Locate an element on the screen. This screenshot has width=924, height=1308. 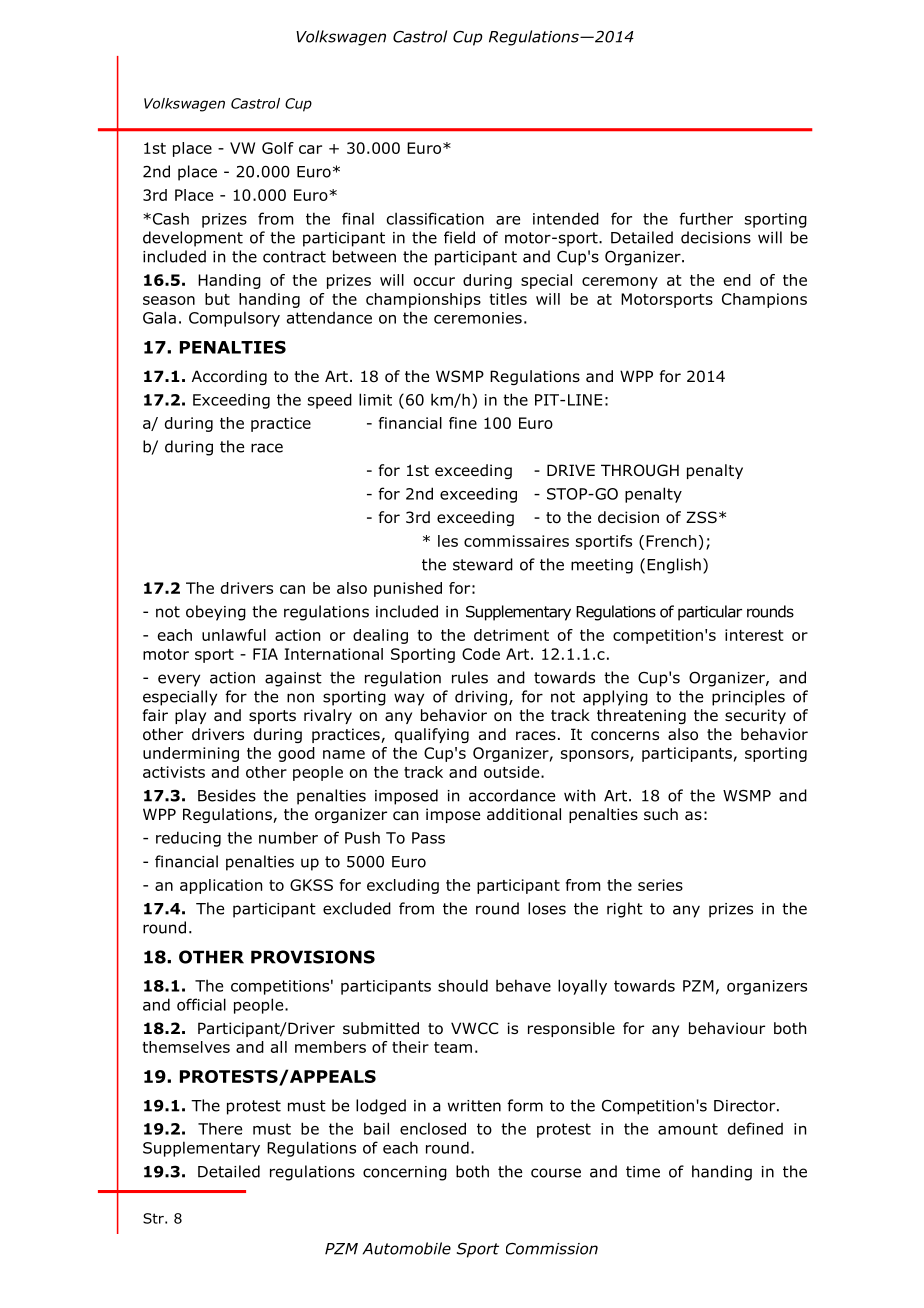
Pass is located at coordinates (428, 838).
